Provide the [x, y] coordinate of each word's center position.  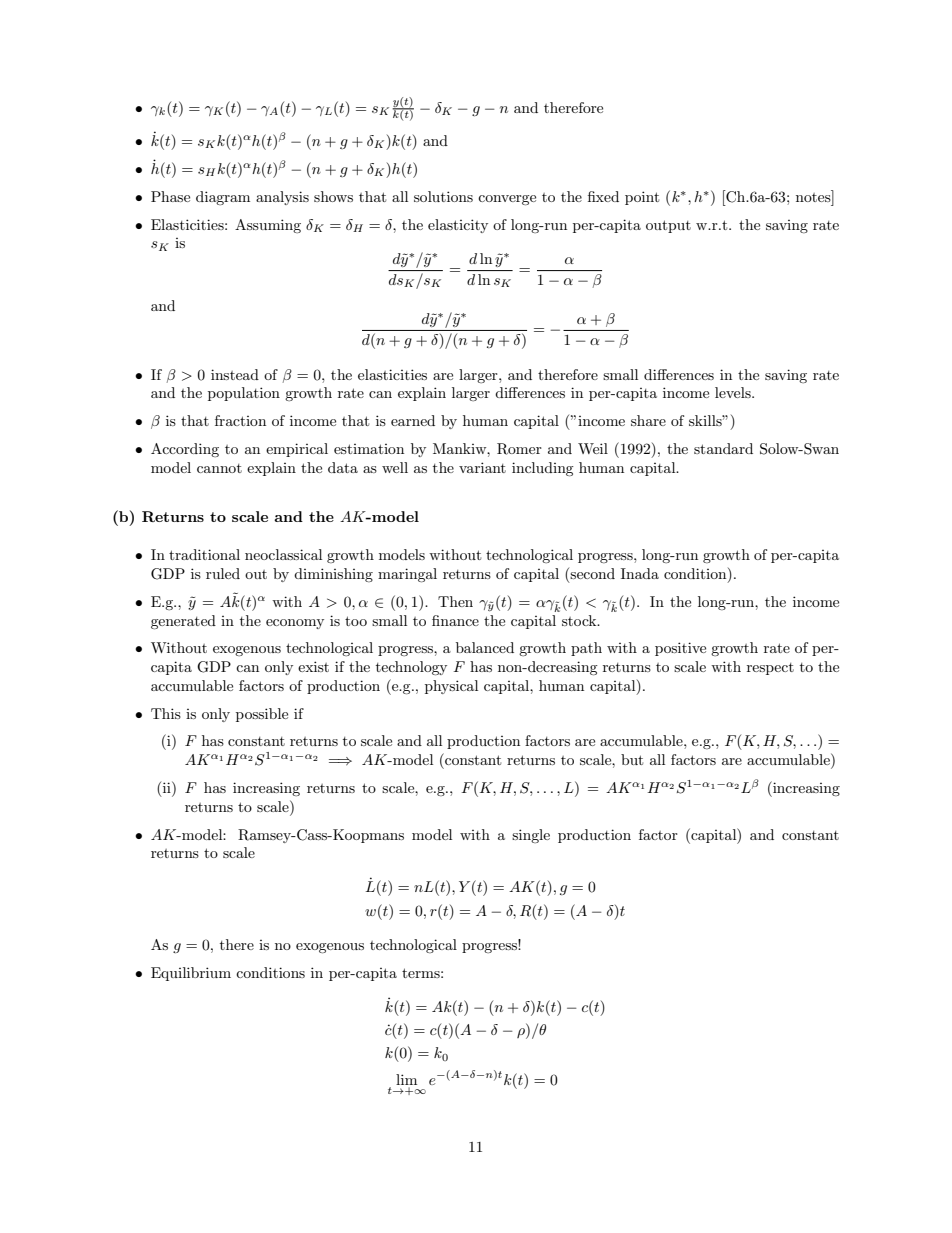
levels [734, 392]
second [592, 573]
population [244, 394]
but [632, 759]
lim [406, 1079]
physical [451, 687]
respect [770, 669]
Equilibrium [191, 974]
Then [455, 601]
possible [262, 715]
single [531, 836]
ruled [223, 573]
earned [413, 420]
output [668, 226]
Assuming [268, 226]
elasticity [458, 226]
